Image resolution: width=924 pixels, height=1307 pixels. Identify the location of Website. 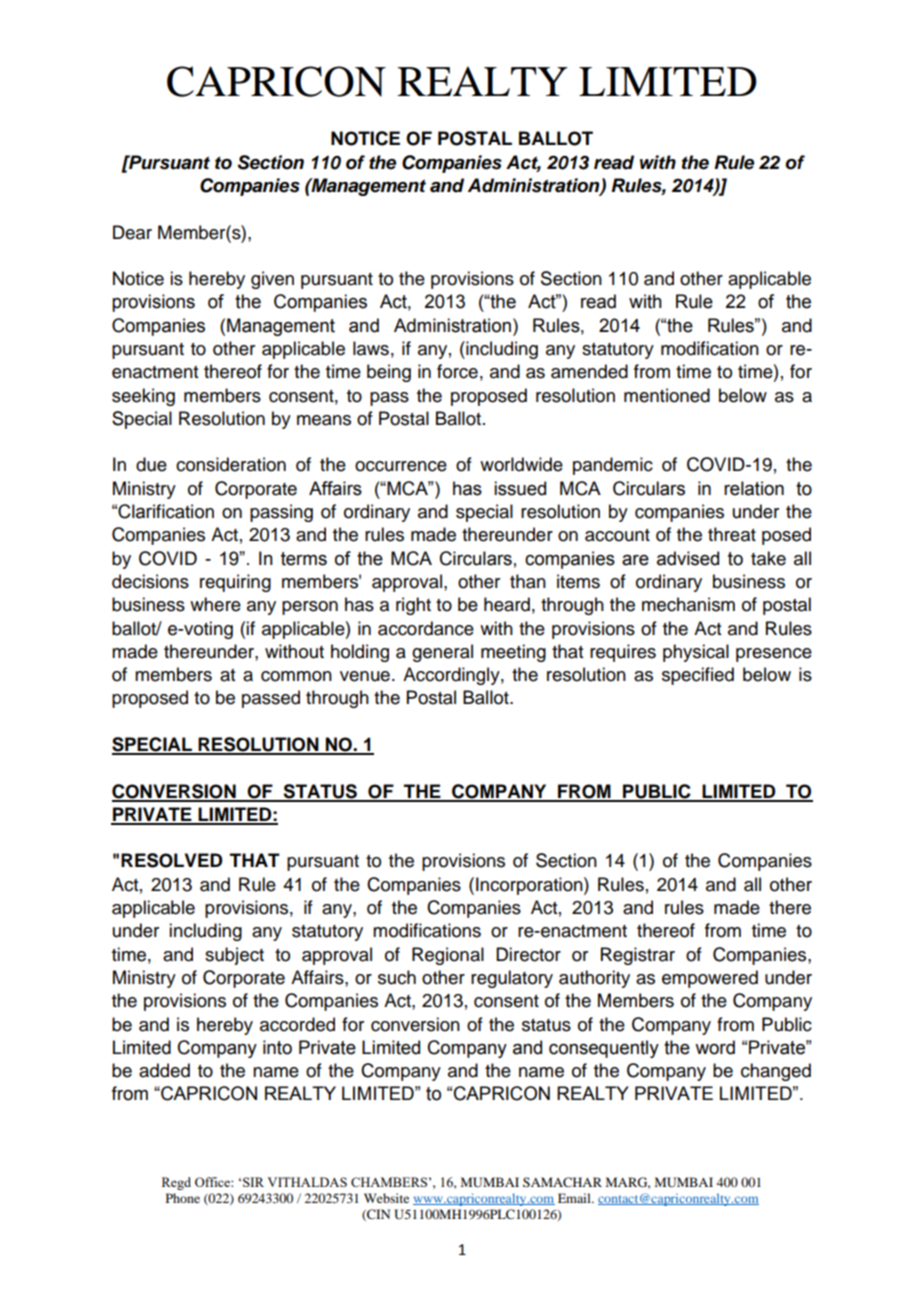
(386, 1198).
